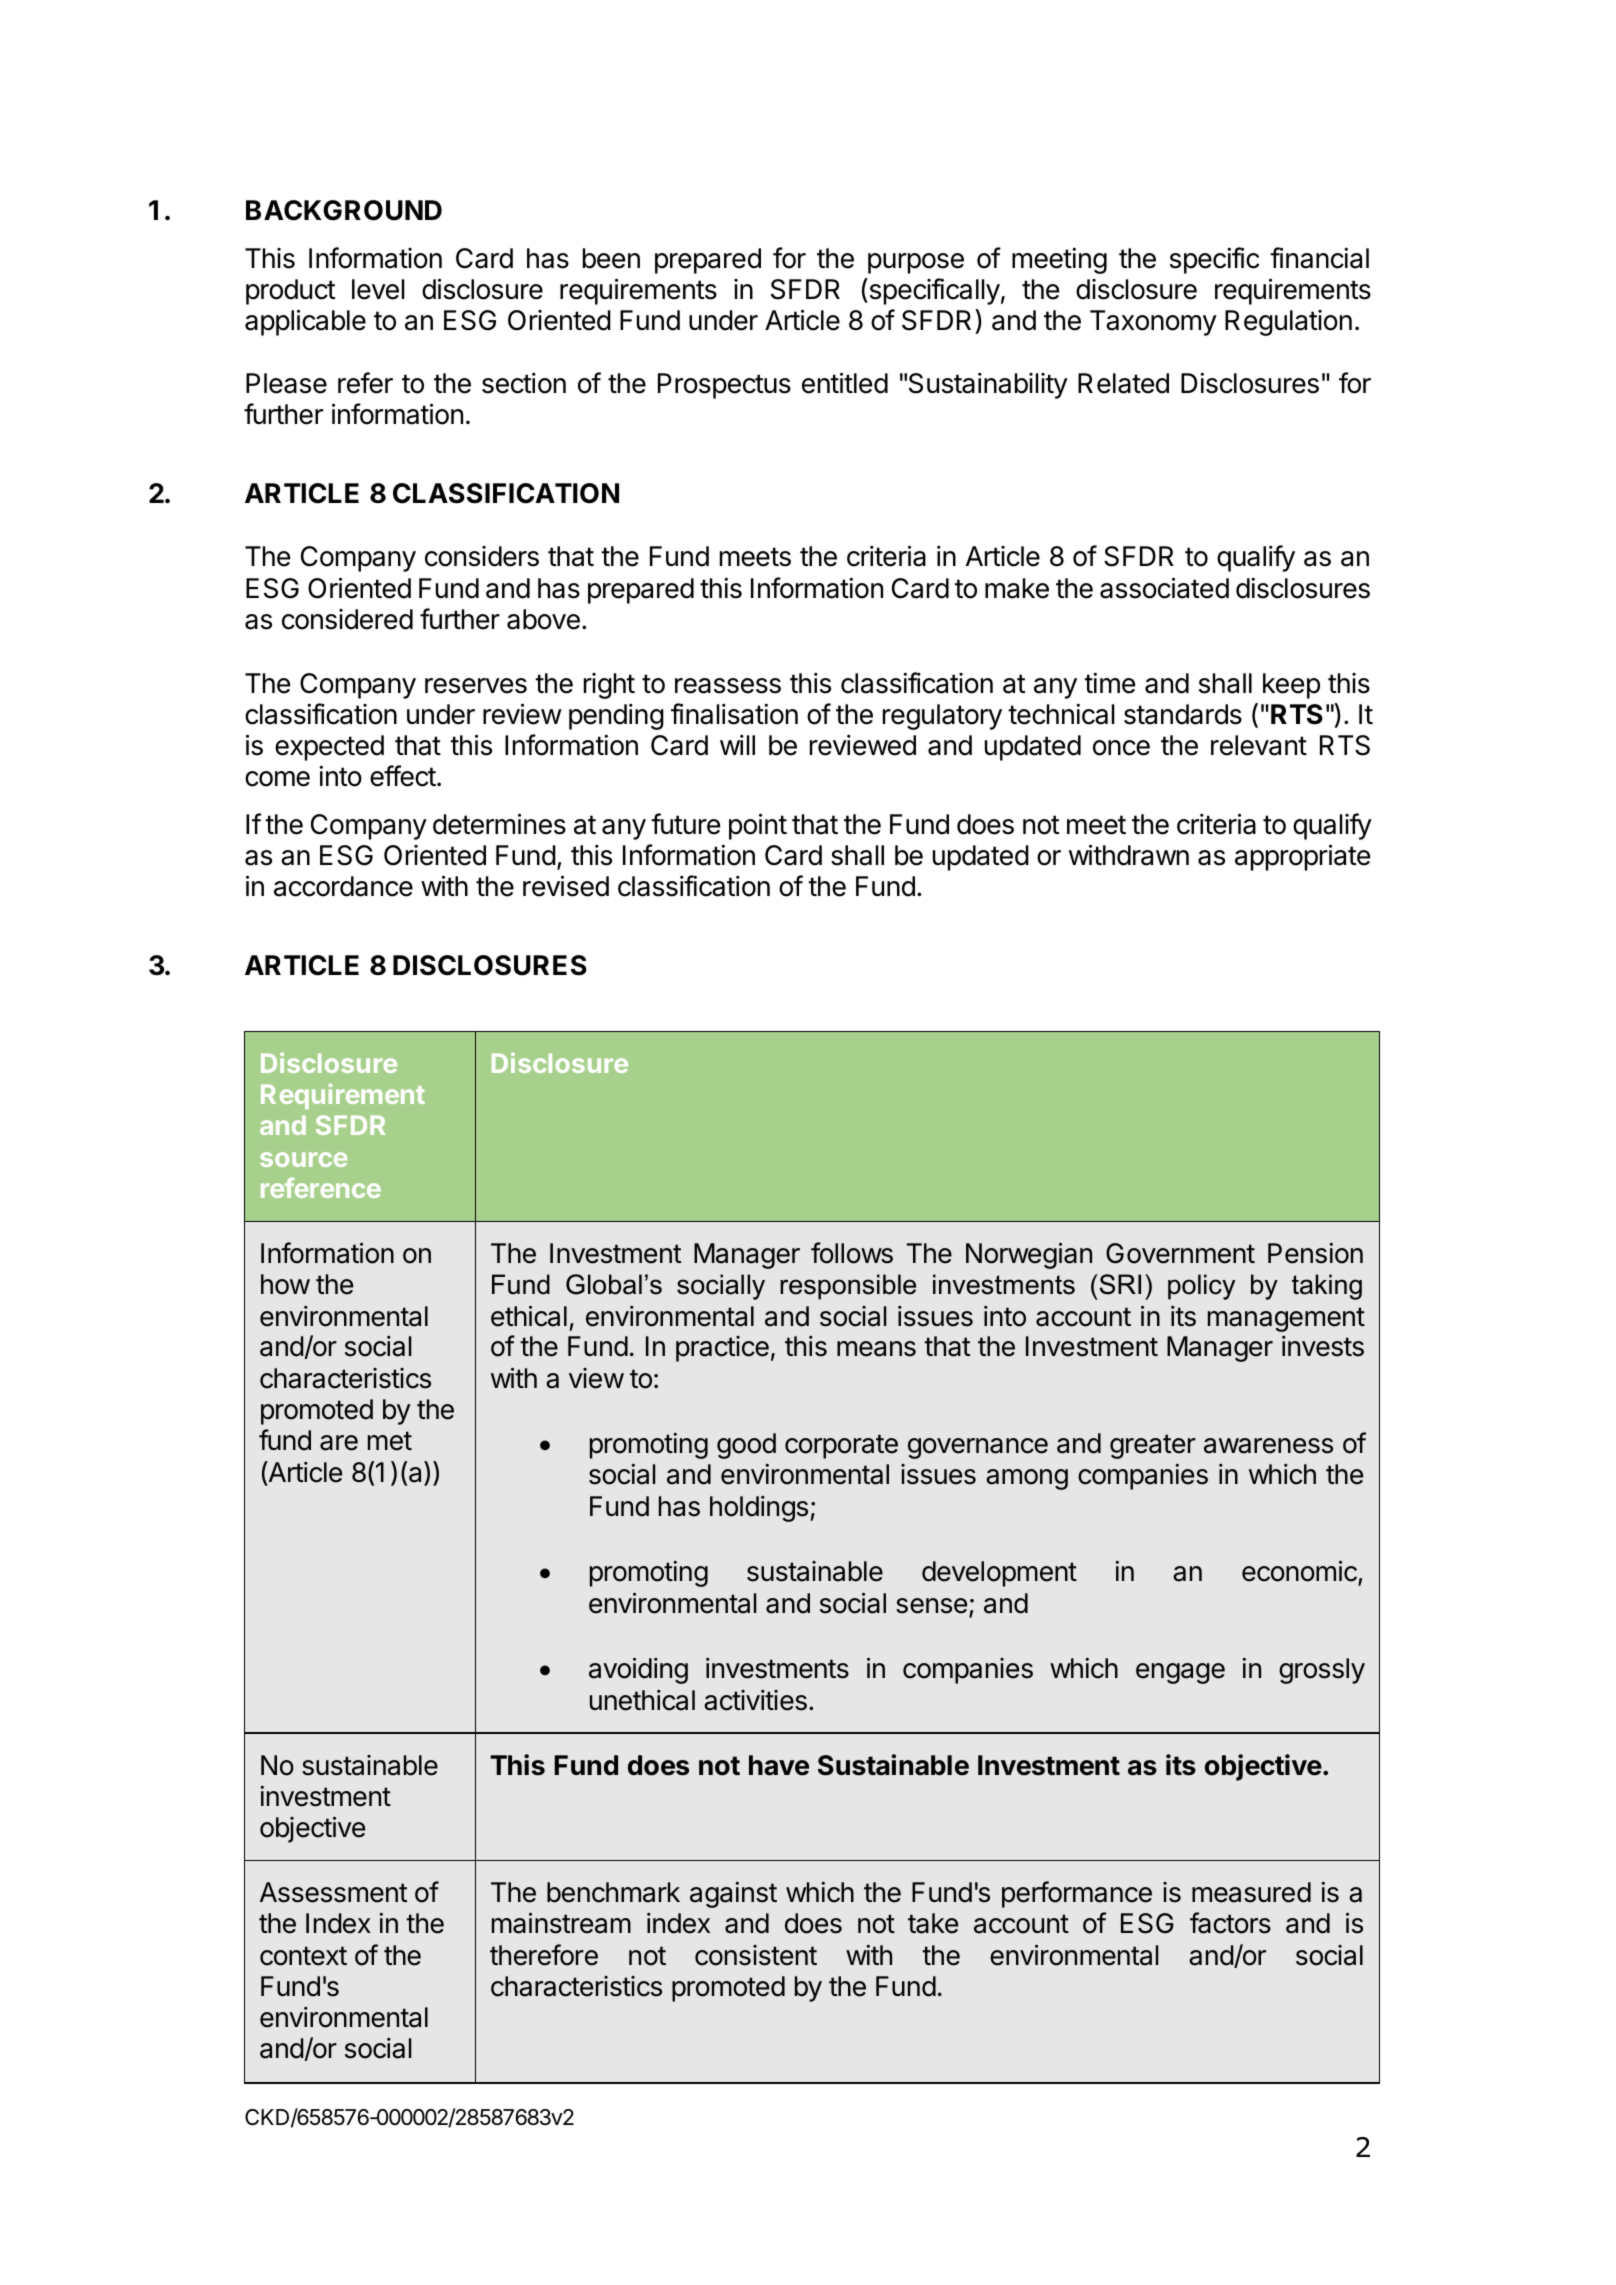 The width and height of the screenshot is (1616, 2285). Describe the element at coordinates (758, 826) in the screenshot. I see `point` at that location.
